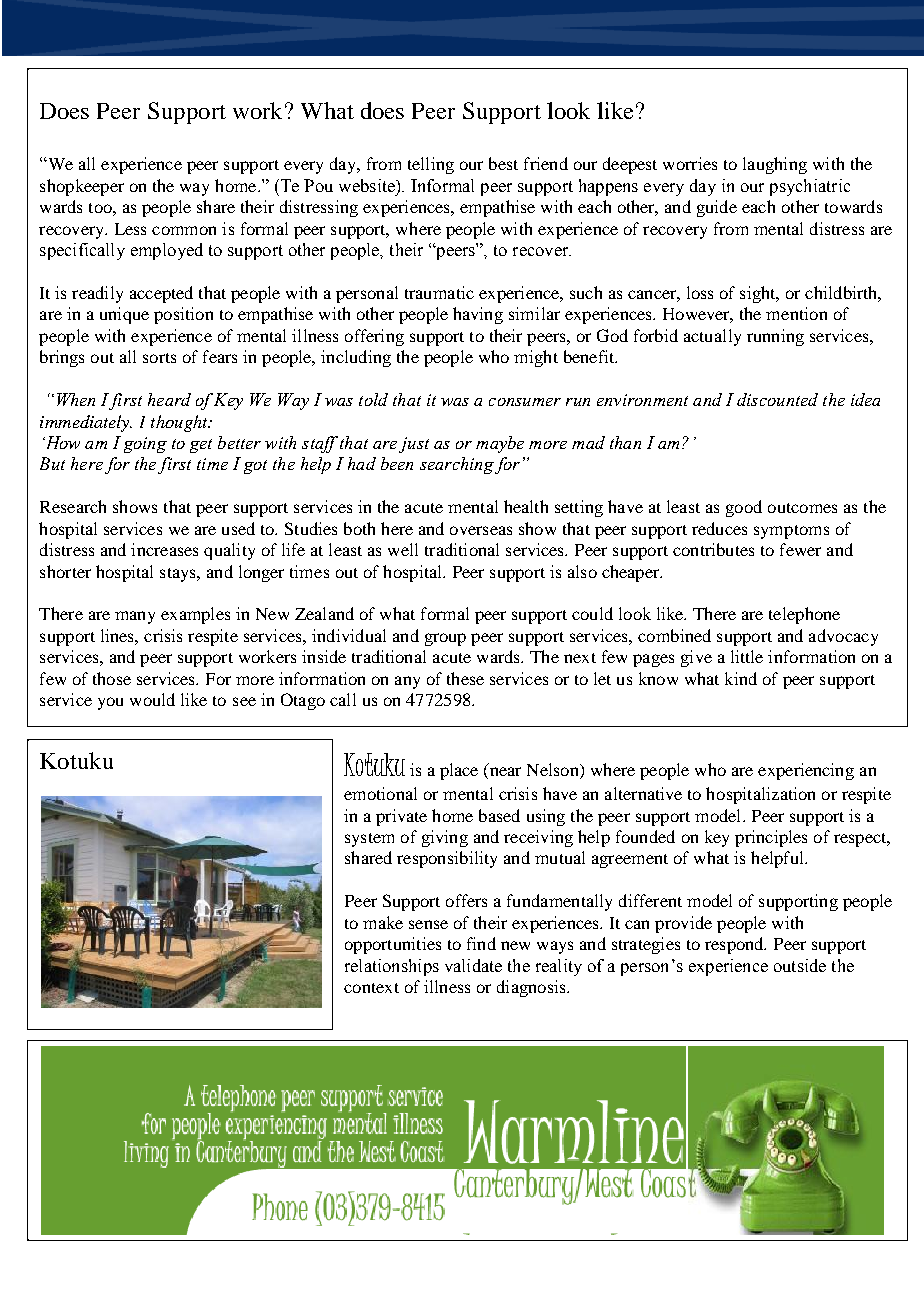  I want to click on fewer, so click(800, 549).
